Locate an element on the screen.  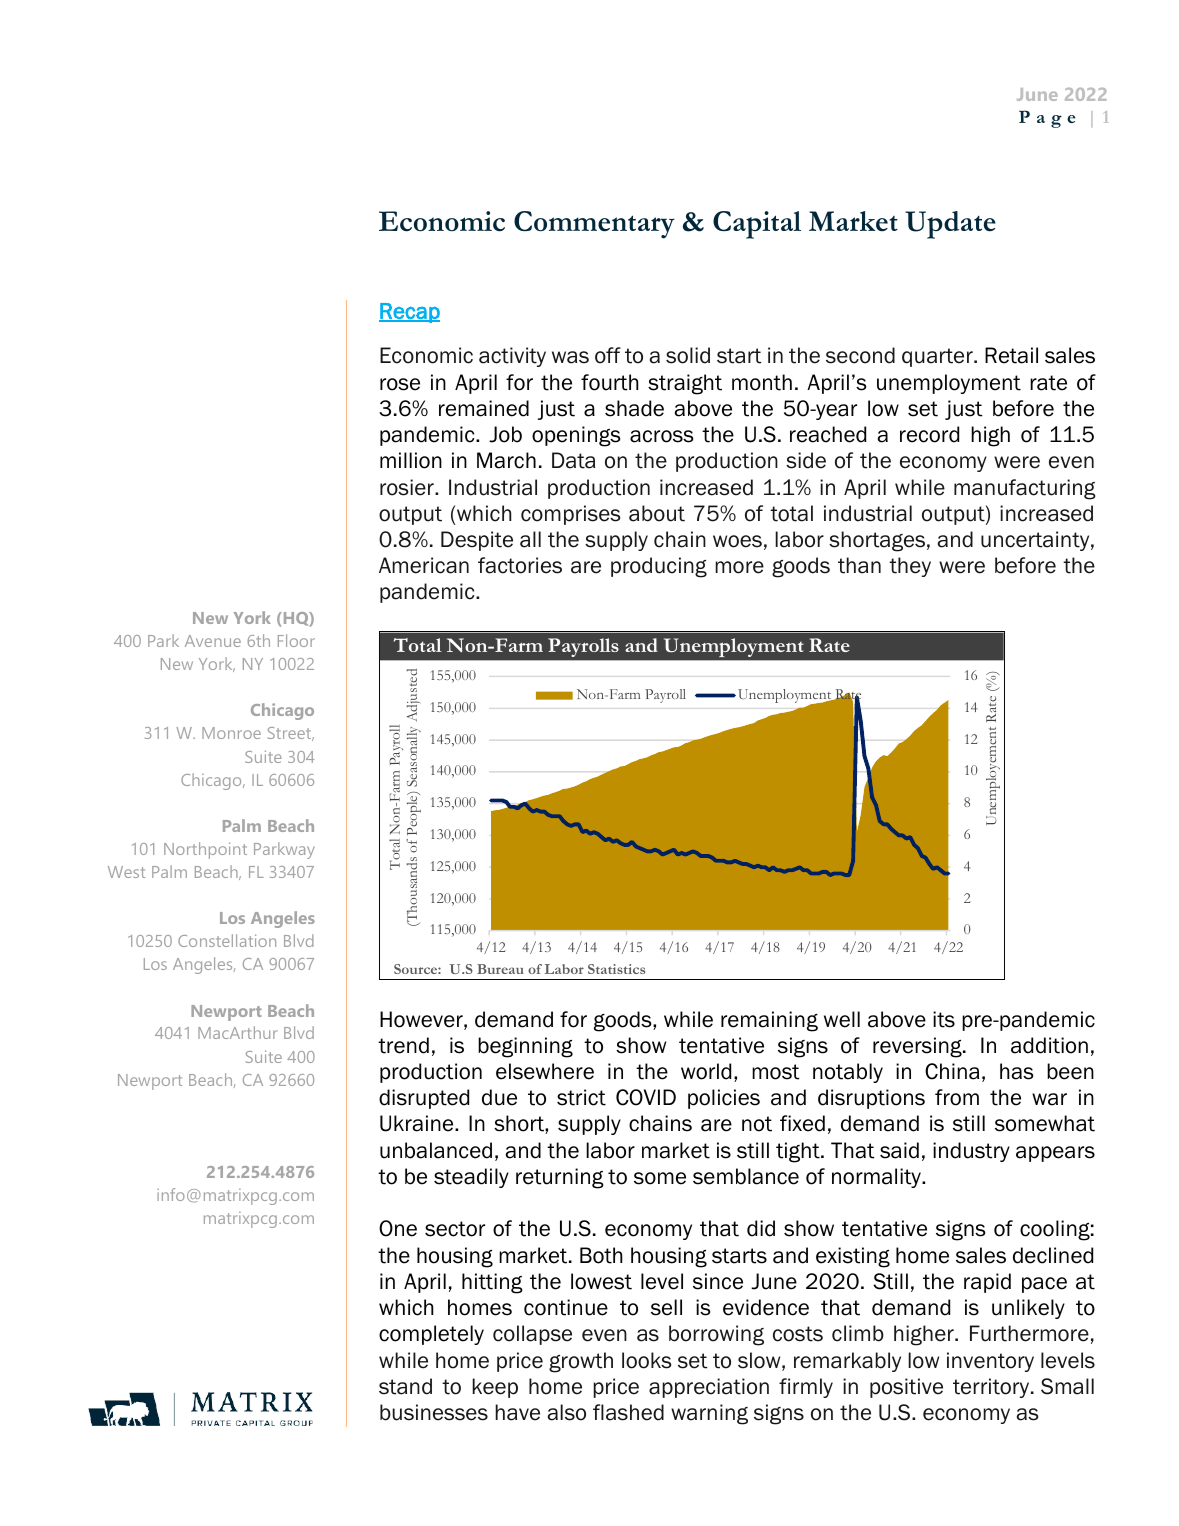
looks is located at coordinates (646, 1360).
